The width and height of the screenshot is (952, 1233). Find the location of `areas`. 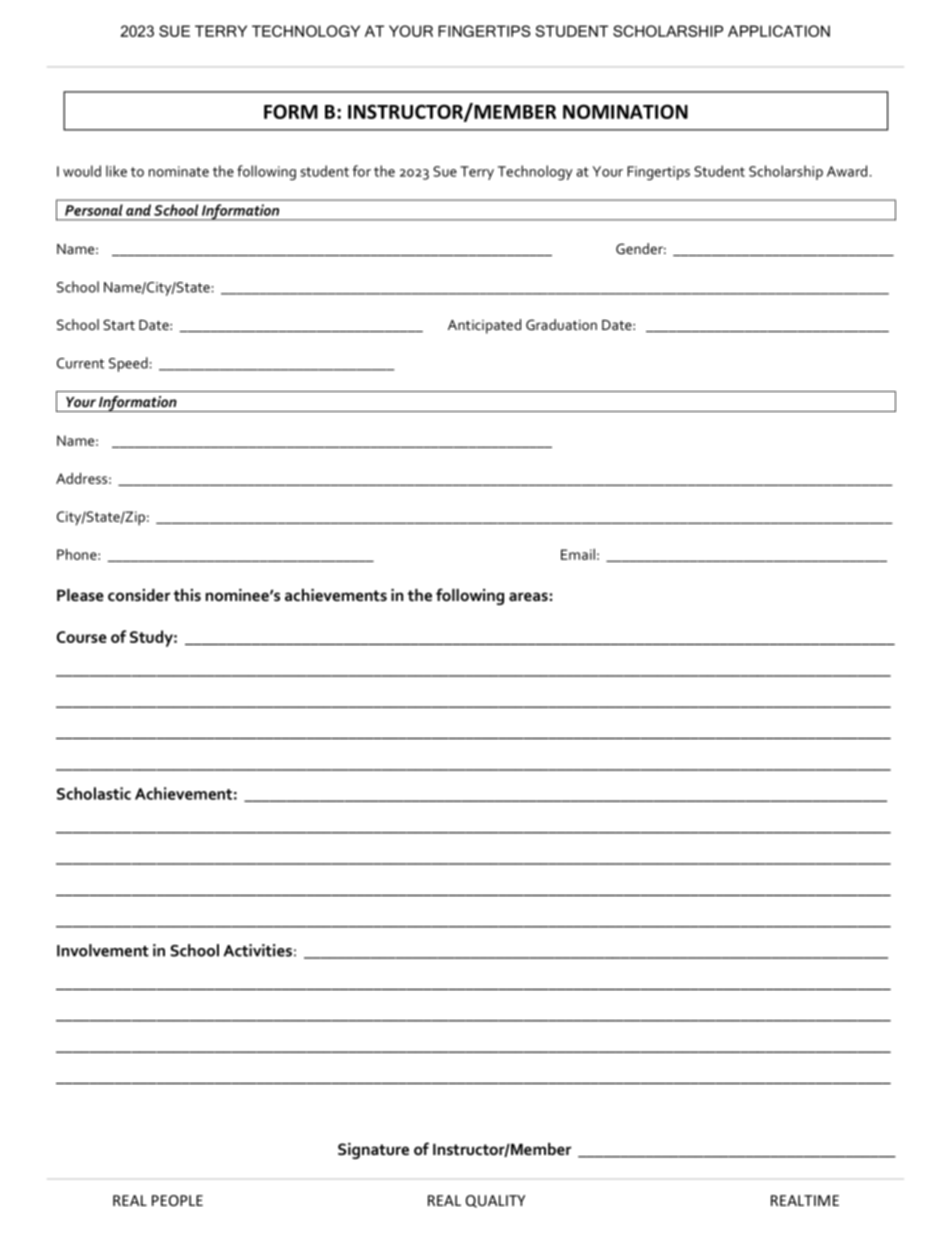

areas is located at coordinates (528, 596).
